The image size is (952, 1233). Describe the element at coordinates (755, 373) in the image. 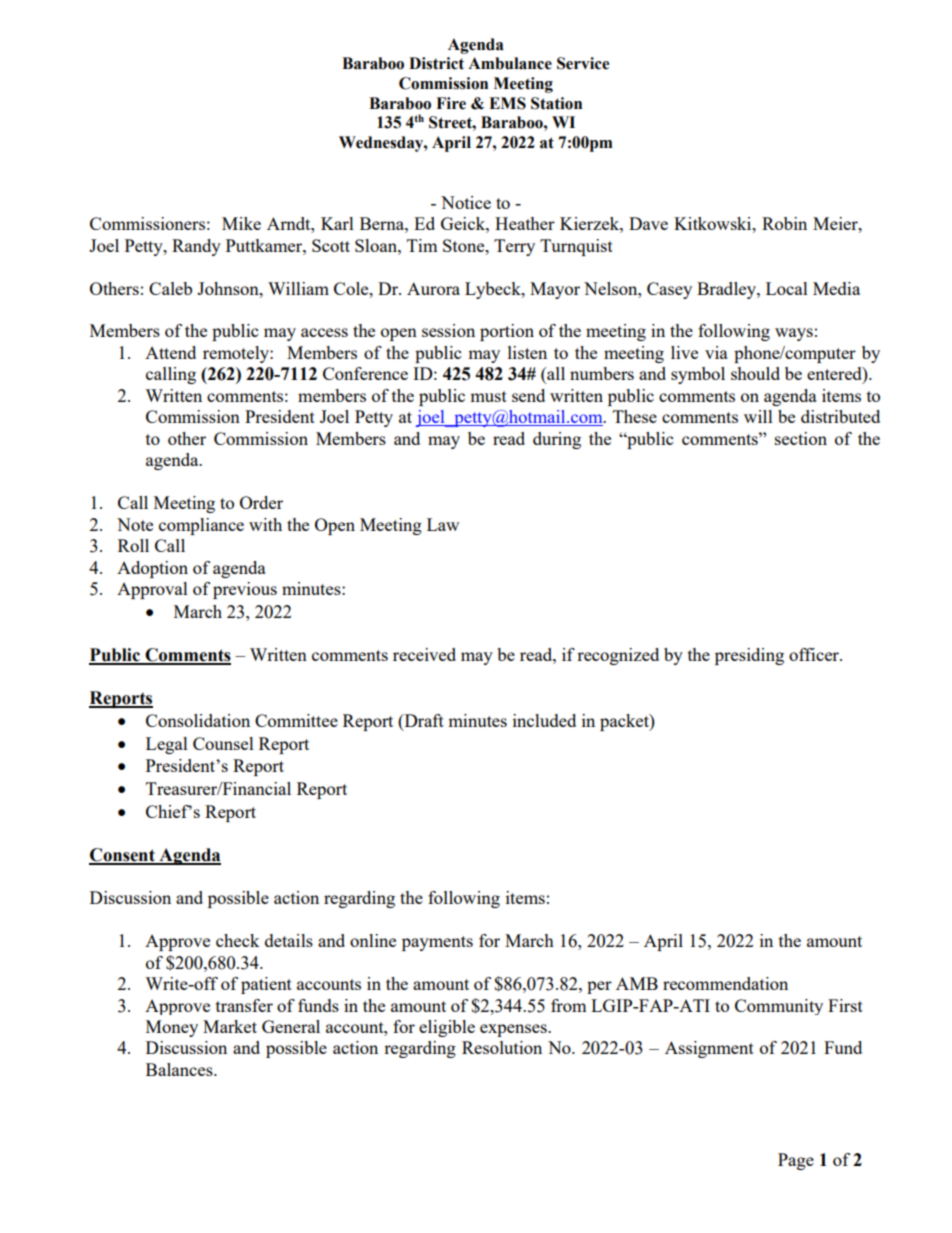

I see `should` at that location.
